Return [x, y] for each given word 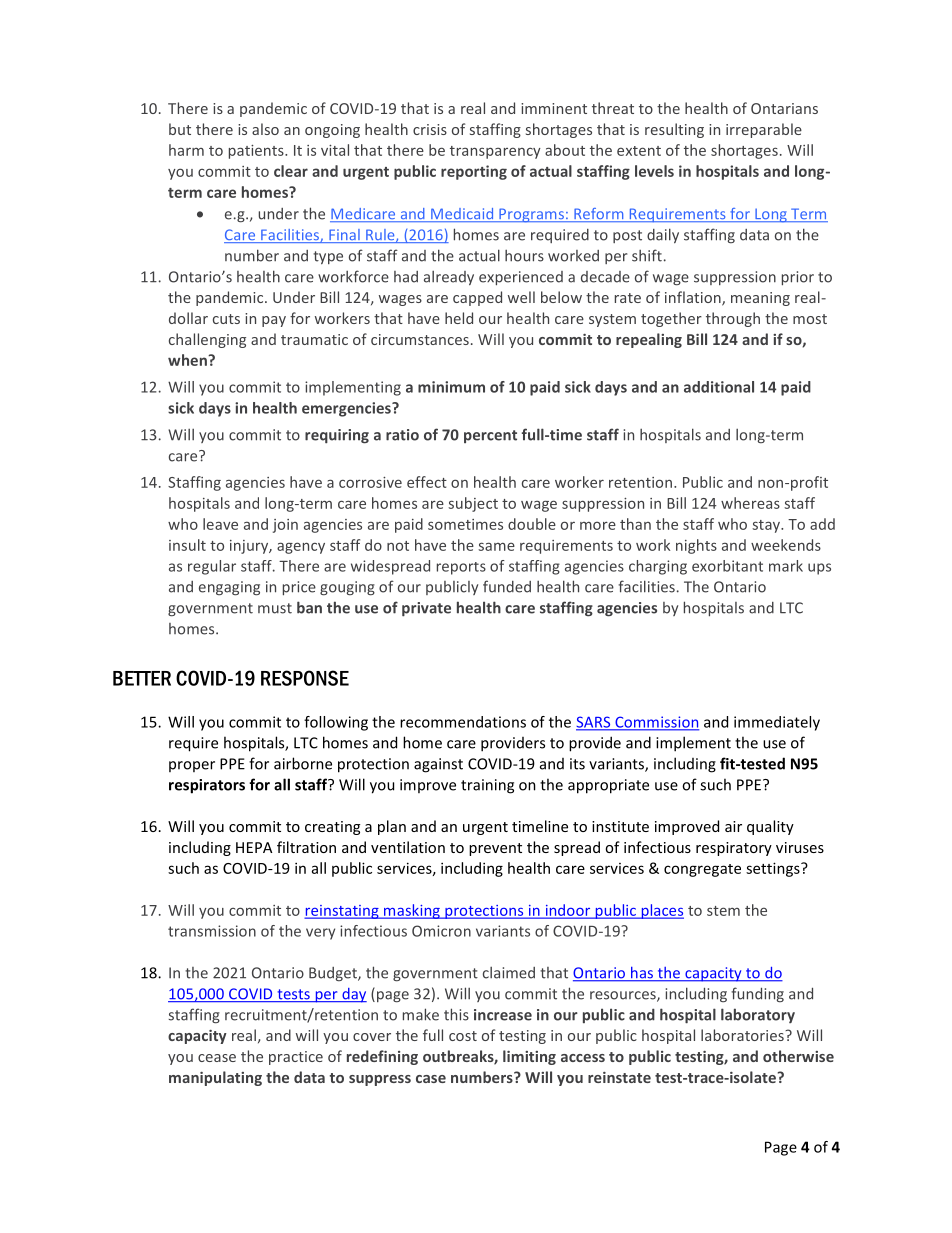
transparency [495, 152]
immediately [777, 723]
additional [719, 387]
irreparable [764, 130]
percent [490, 436]
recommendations [463, 722]
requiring [337, 436]
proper [192, 766]
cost [463, 1036]
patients [257, 152]
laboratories [743, 1035]
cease [217, 1058]
